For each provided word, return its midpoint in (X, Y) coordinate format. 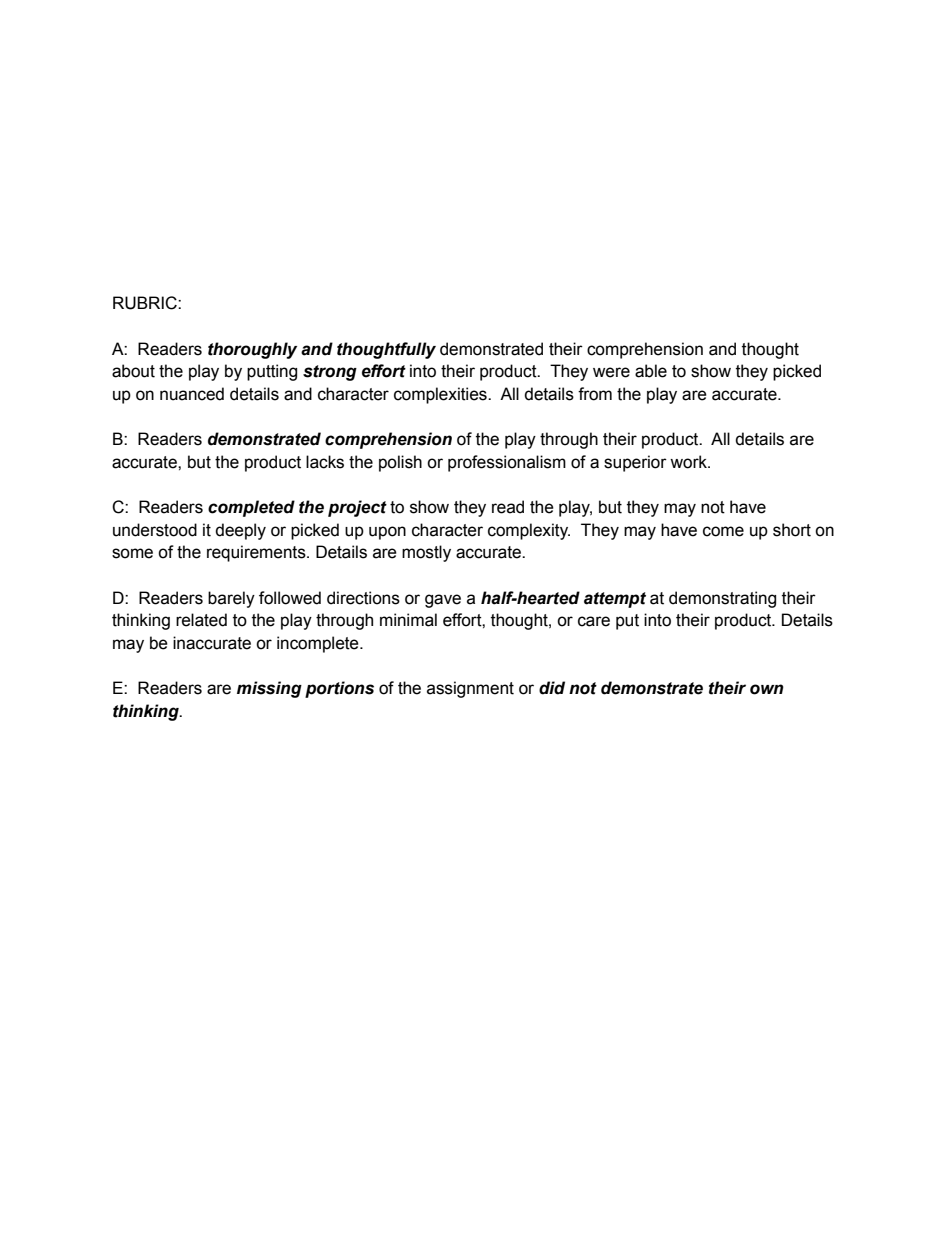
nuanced (192, 394)
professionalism (507, 463)
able (651, 371)
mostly (426, 553)
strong (330, 373)
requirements (257, 553)
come (723, 531)
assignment (470, 689)
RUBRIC (146, 303)
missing (269, 689)
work (689, 462)
